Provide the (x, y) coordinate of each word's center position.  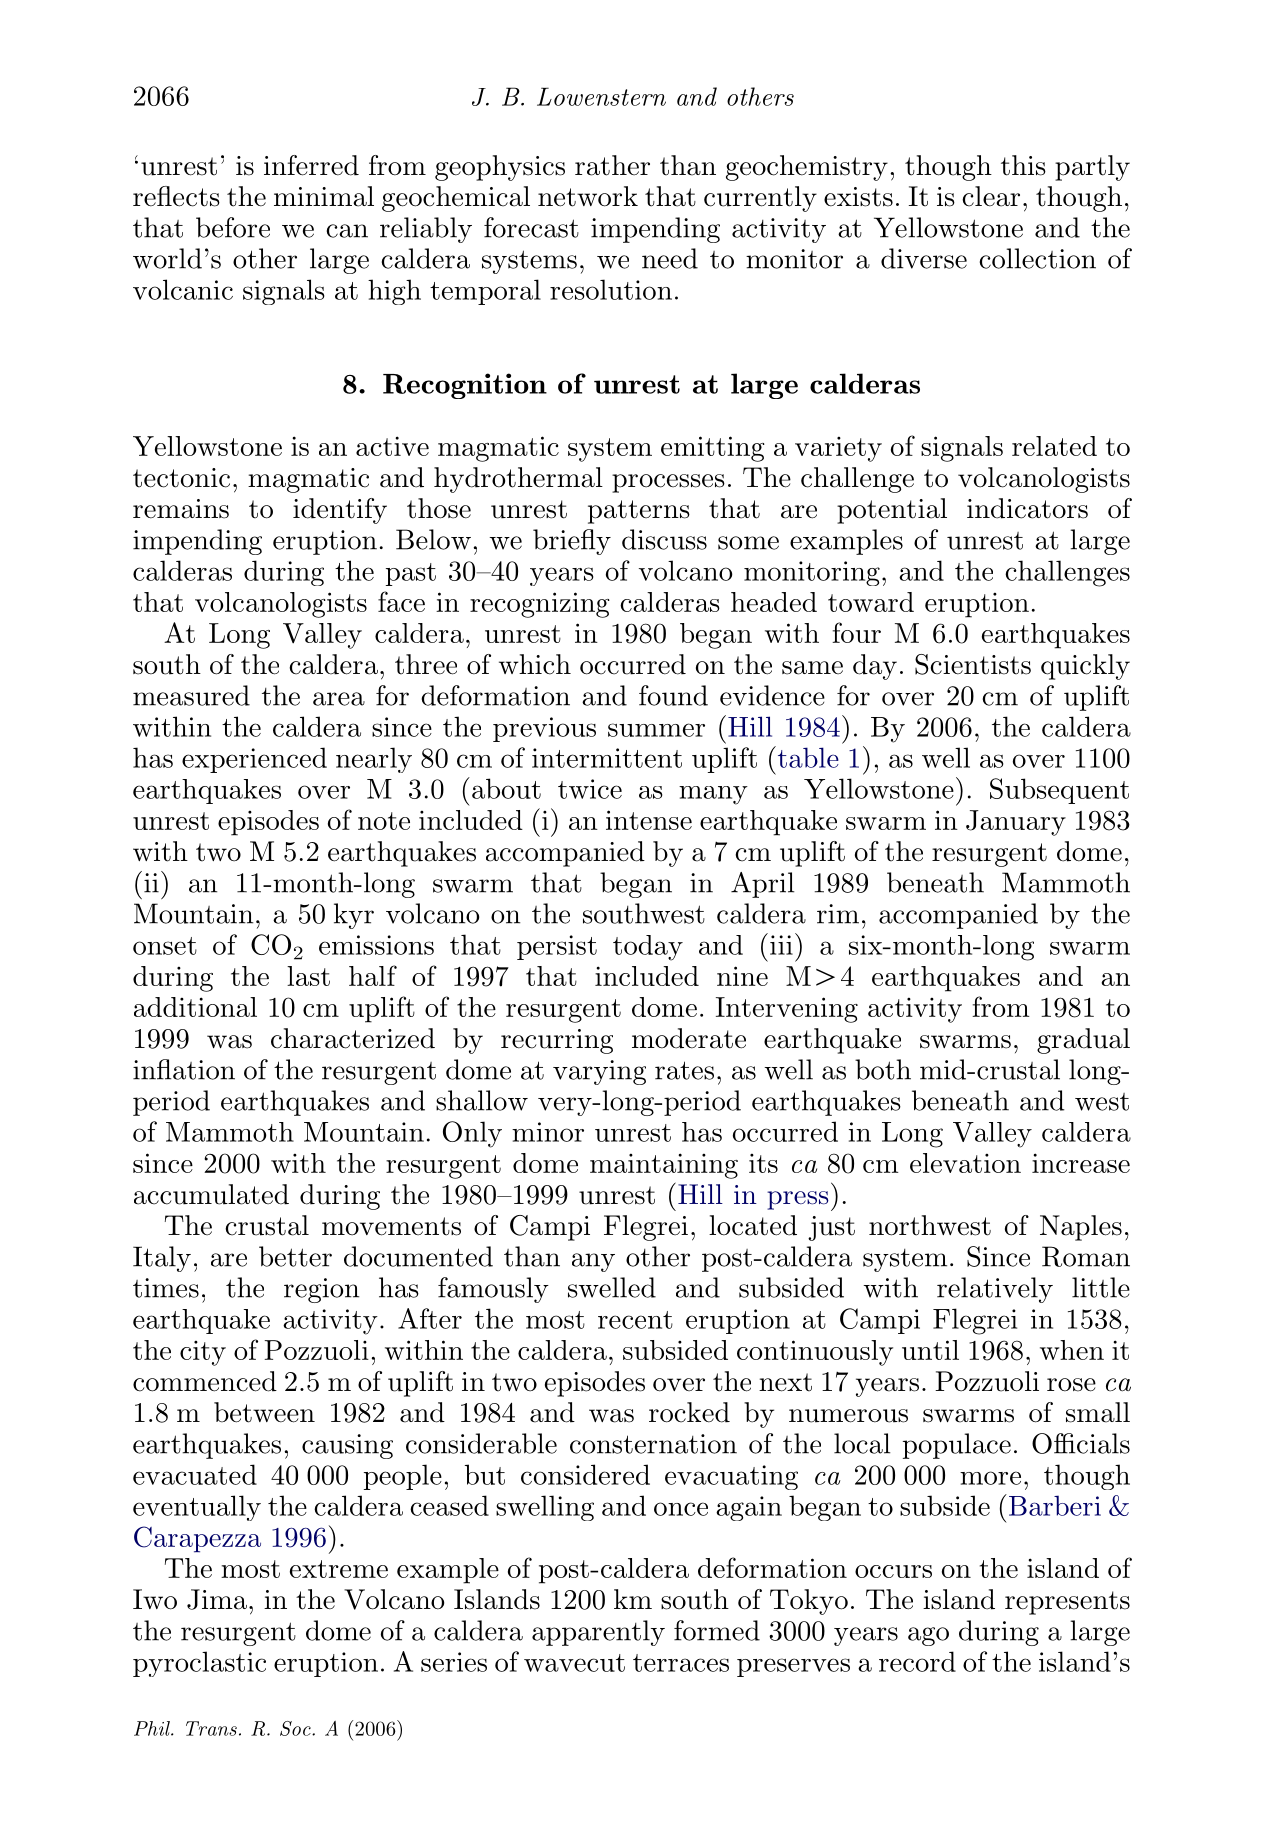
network (588, 196)
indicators (1027, 508)
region (321, 1290)
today (648, 948)
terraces (681, 1663)
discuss (664, 539)
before (233, 227)
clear (991, 196)
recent (635, 1320)
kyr (354, 916)
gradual (1083, 1041)
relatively (995, 1290)
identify (340, 511)
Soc (296, 1728)
